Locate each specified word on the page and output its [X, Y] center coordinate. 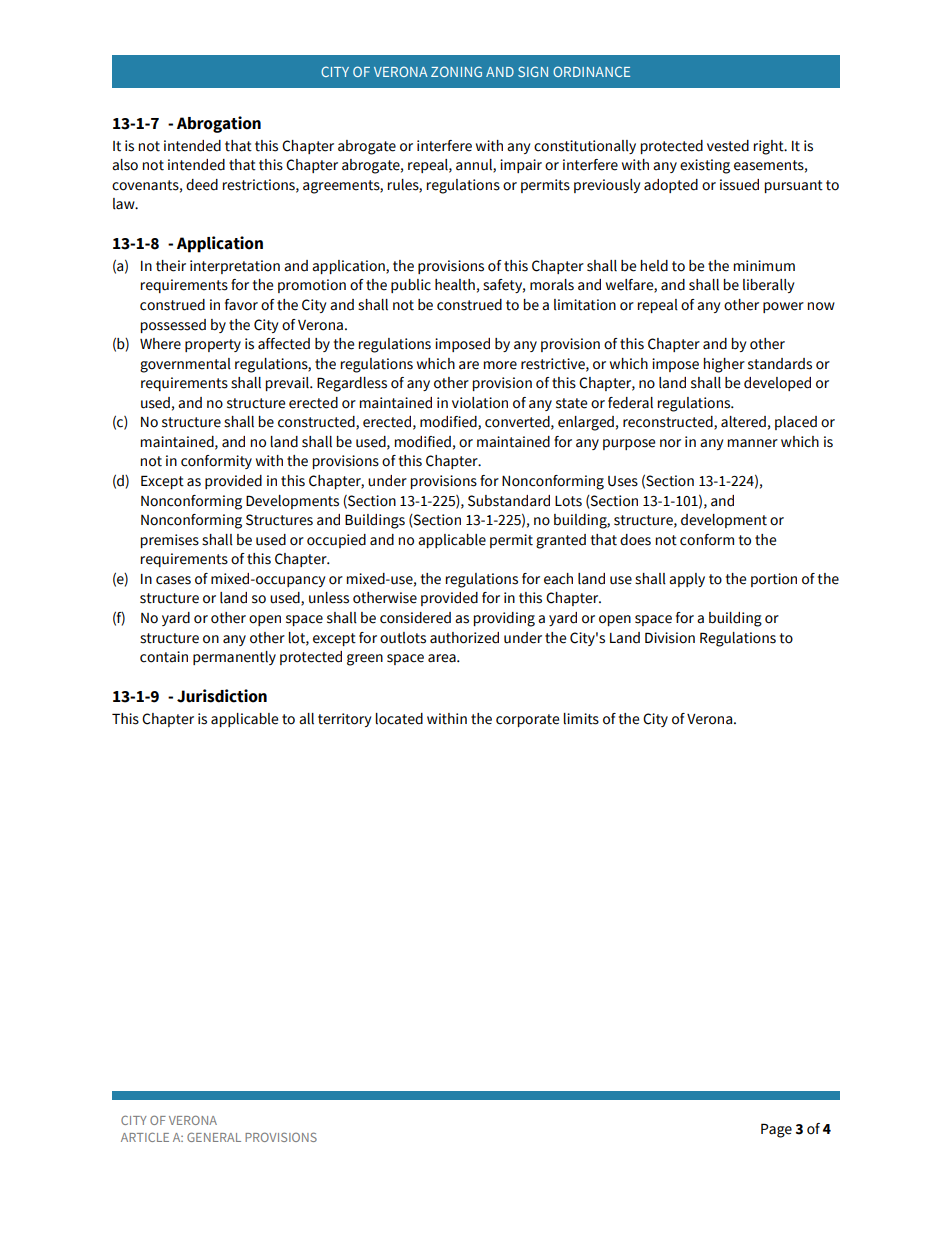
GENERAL [214, 1137]
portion [774, 580]
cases [173, 580]
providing [504, 619]
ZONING [456, 71]
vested [728, 146]
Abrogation [219, 124]
